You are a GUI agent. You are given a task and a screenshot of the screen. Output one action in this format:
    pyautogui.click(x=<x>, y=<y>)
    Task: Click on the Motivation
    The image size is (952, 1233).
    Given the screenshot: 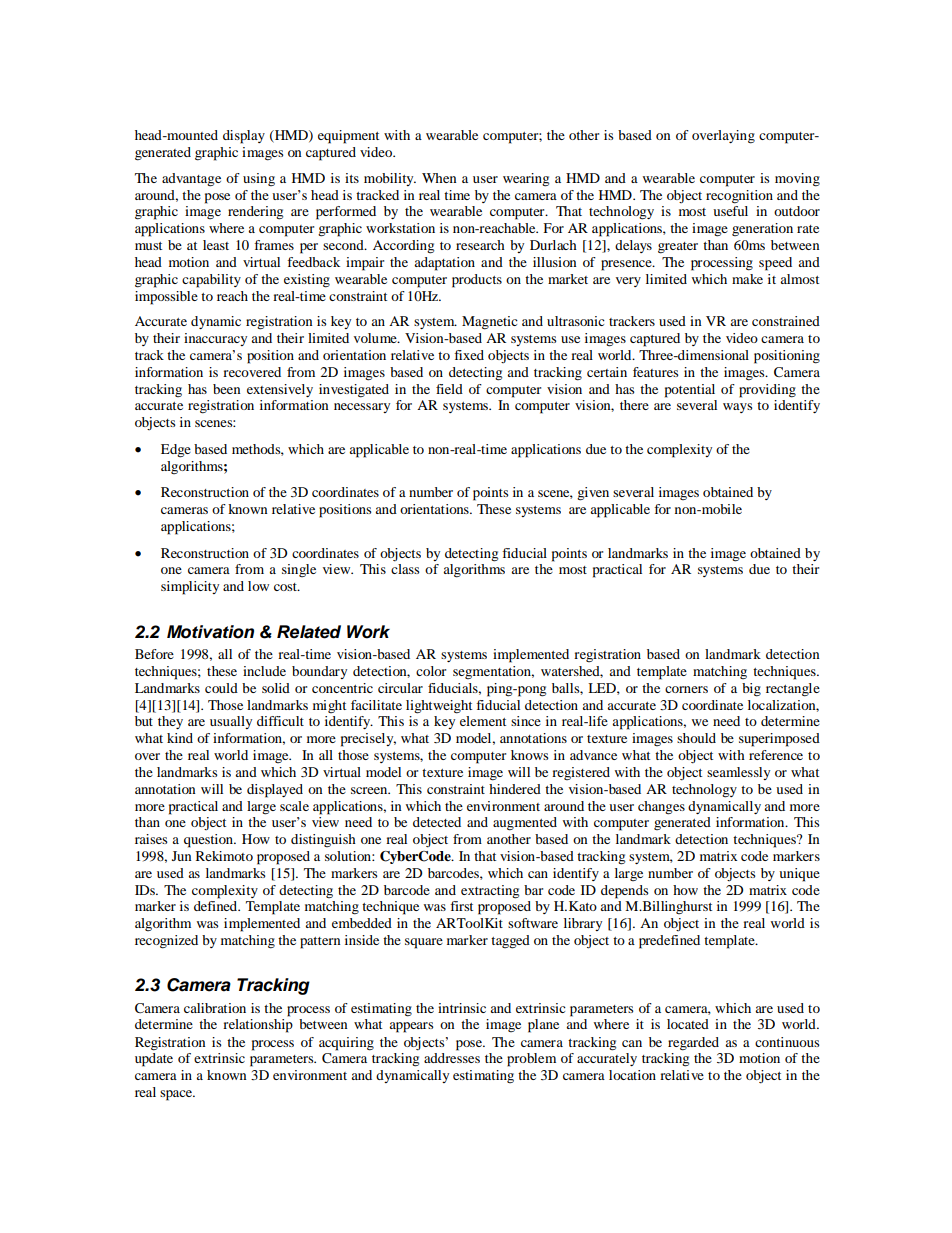 What is the action you would take?
    pyautogui.click(x=210, y=632)
